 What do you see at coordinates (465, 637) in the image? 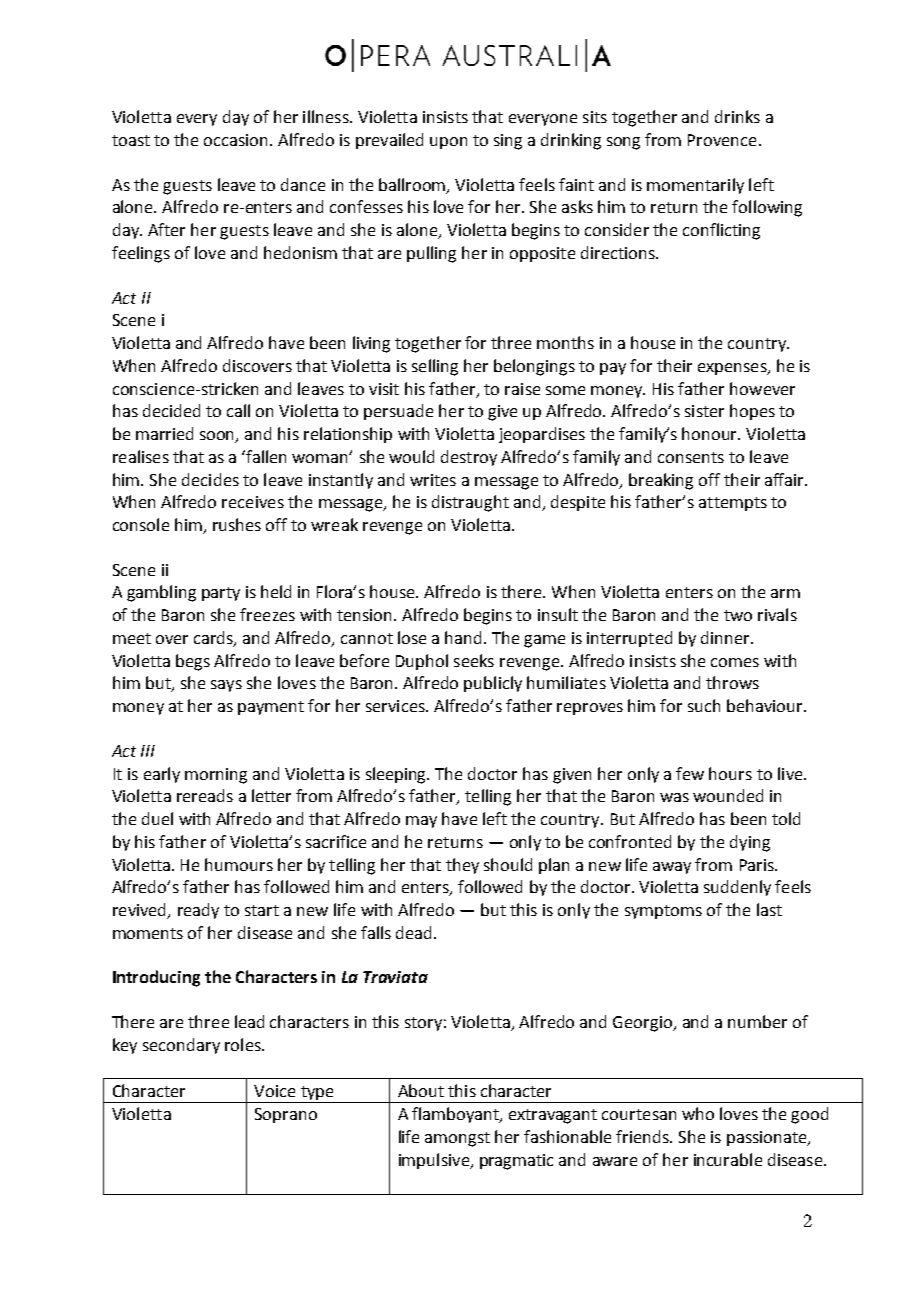
I see `hand` at bounding box center [465, 637].
